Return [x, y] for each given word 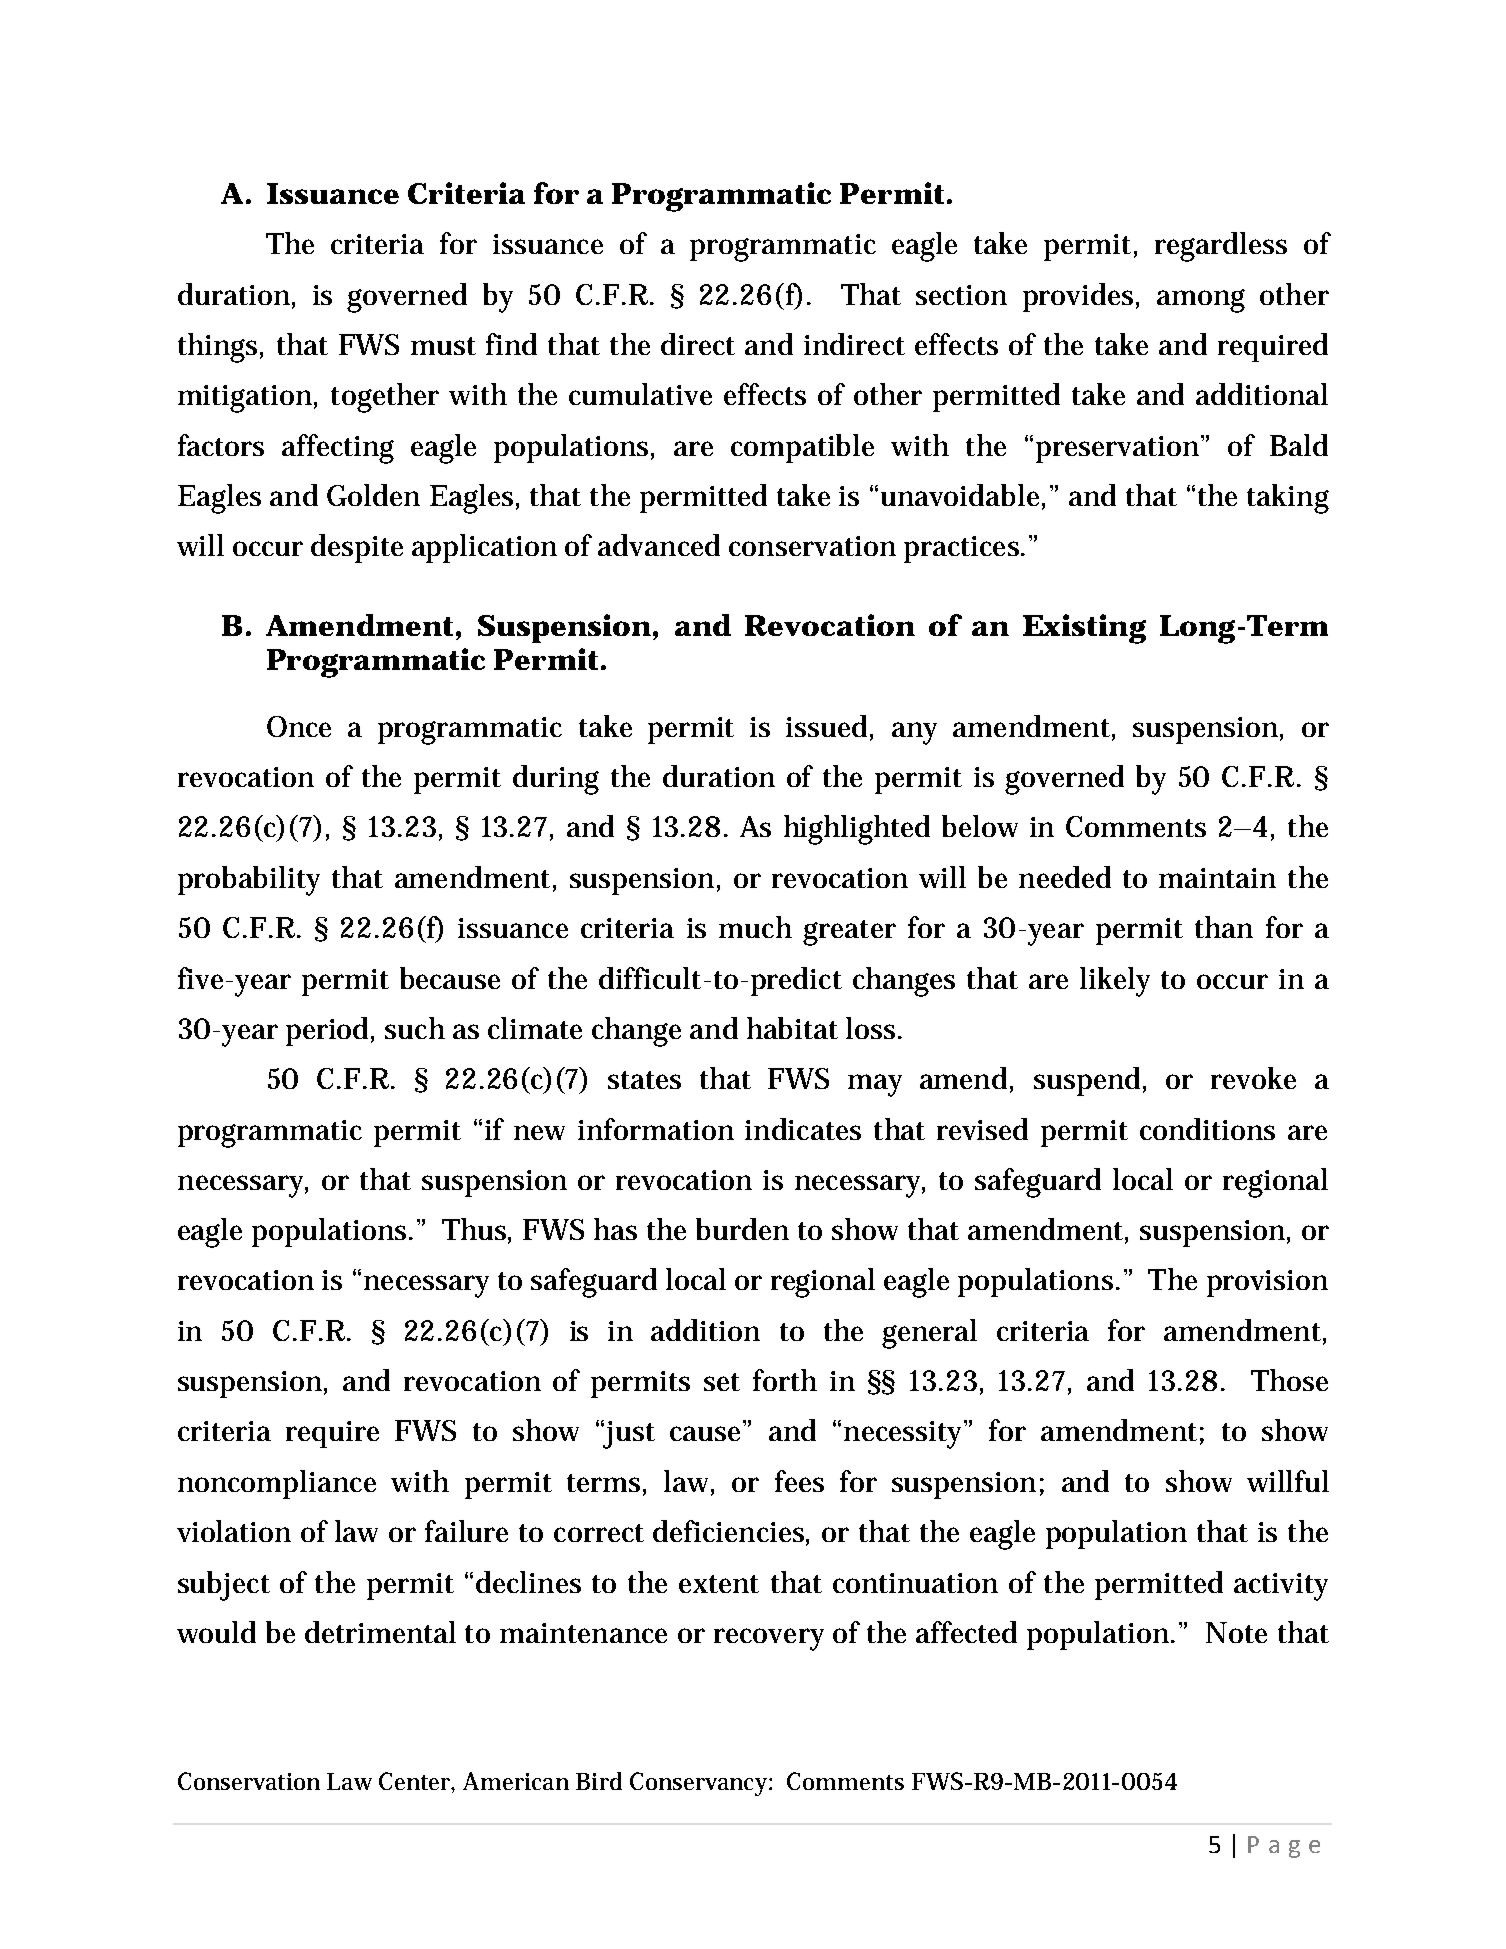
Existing [1084, 629]
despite [357, 548]
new [539, 1132]
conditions [1207, 1129]
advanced [659, 545]
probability [249, 881]
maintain [1217, 878]
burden [742, 1229]
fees [799, 1481]
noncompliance [277, 1484]
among [1201, 301]
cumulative [640, 394]
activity [1281, 1587]
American [516, 1781]
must [443, 346]
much [755, 927]
